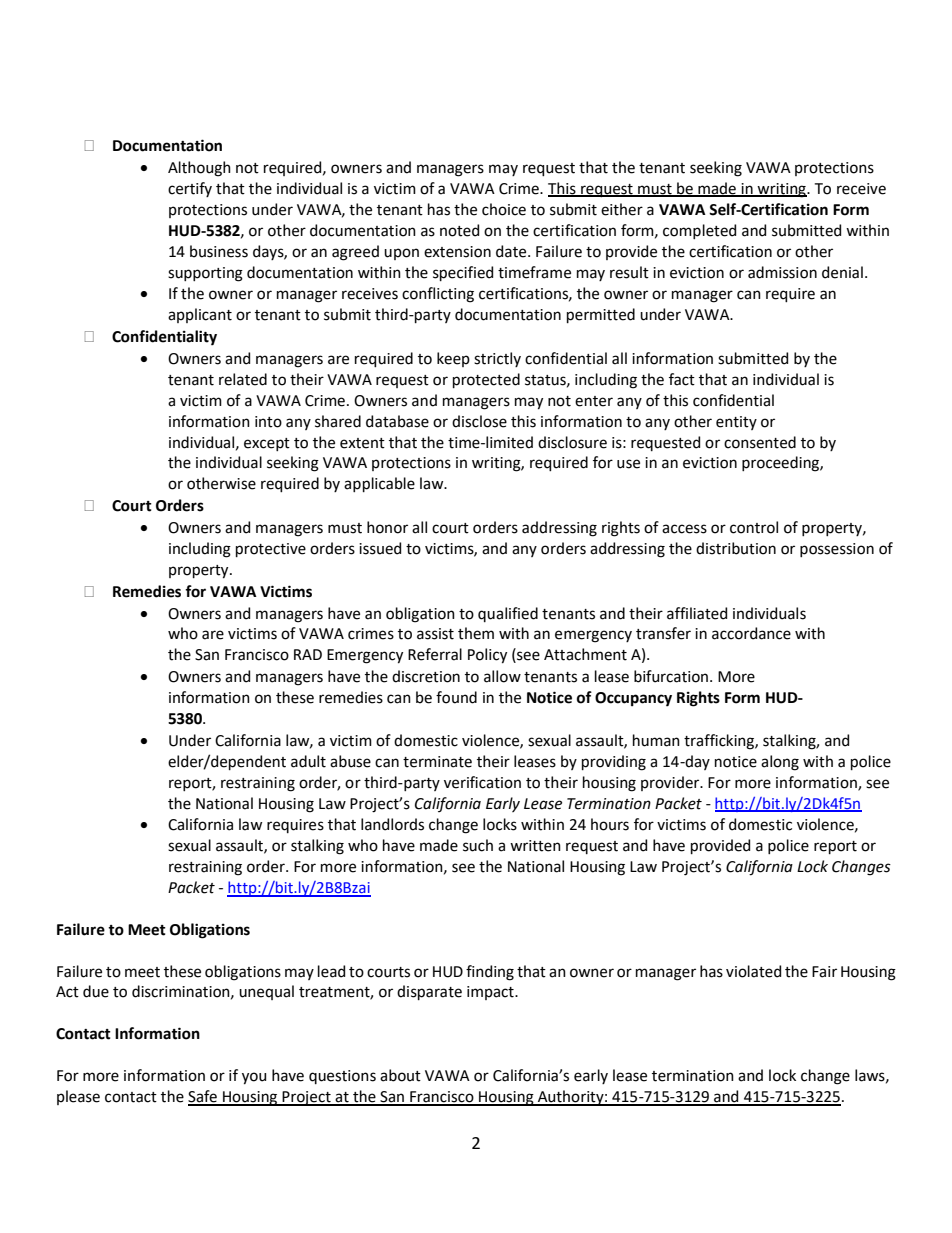 The image size is (952, 1233). What do you see at coordinates (780, 763) in the document?
I see `along` at bounding box center [780, 763].
